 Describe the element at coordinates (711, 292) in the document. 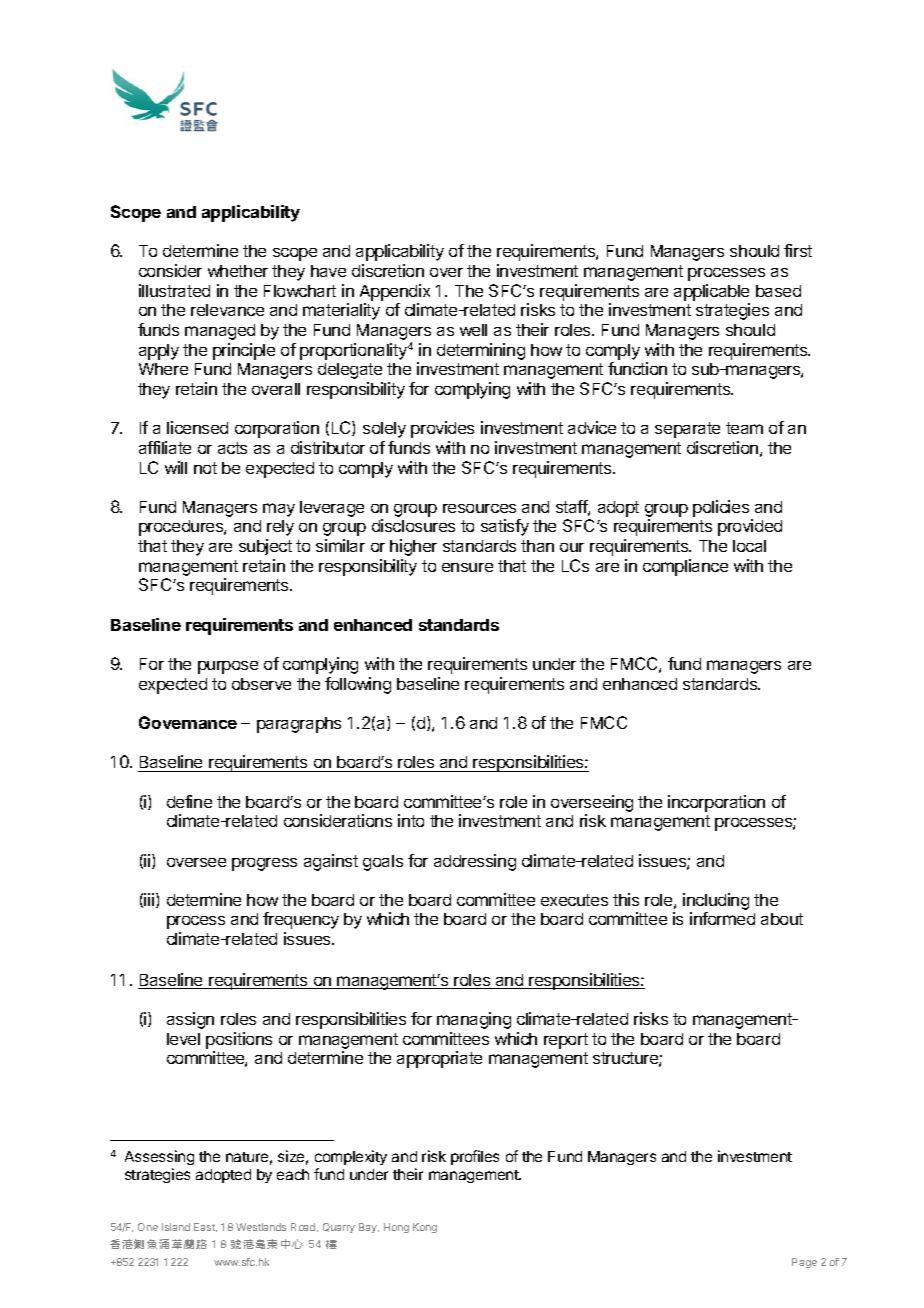

I see `applicable` at that location.
